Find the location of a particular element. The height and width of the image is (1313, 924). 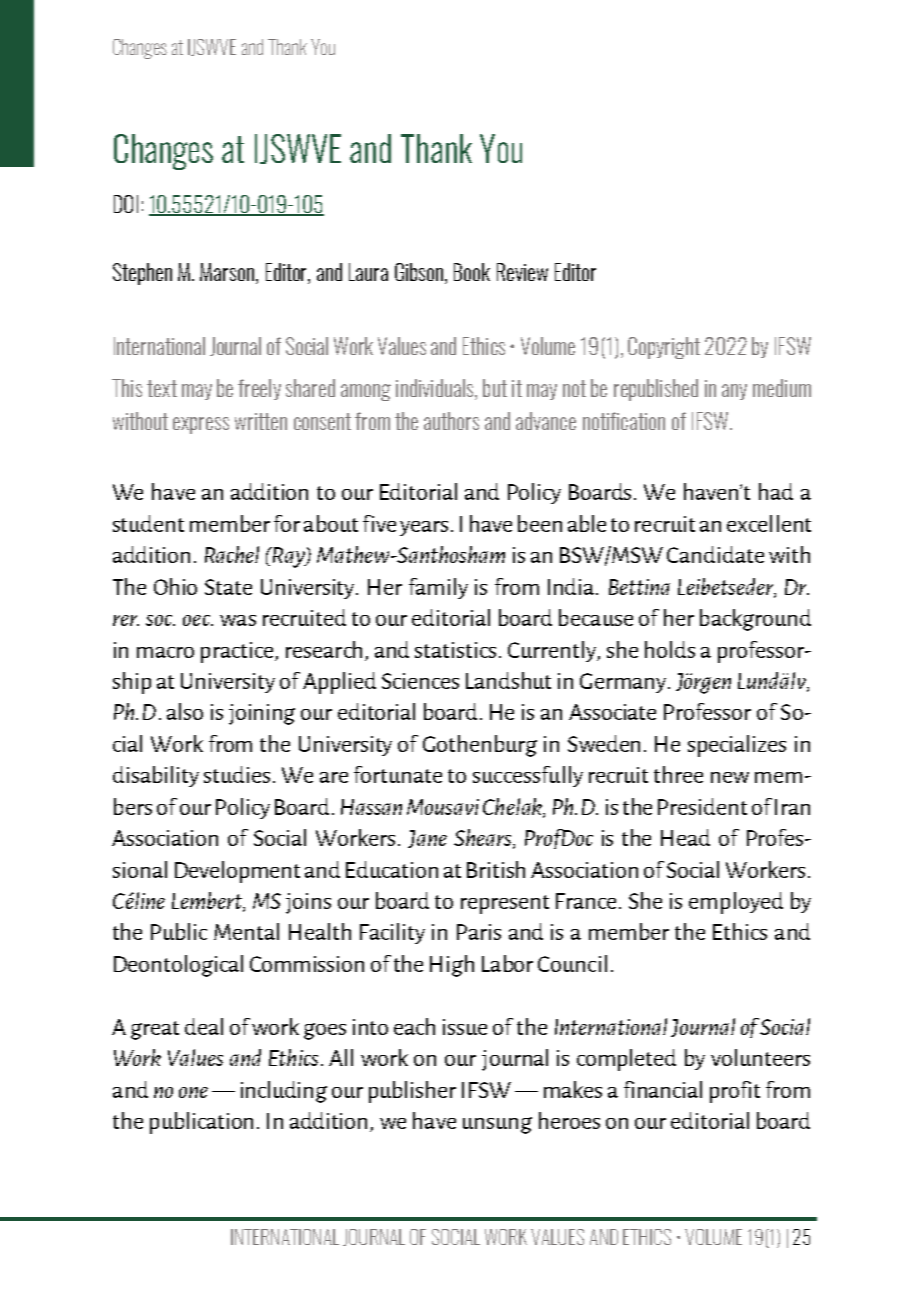

profit is located at coordinates (735, 1092).
